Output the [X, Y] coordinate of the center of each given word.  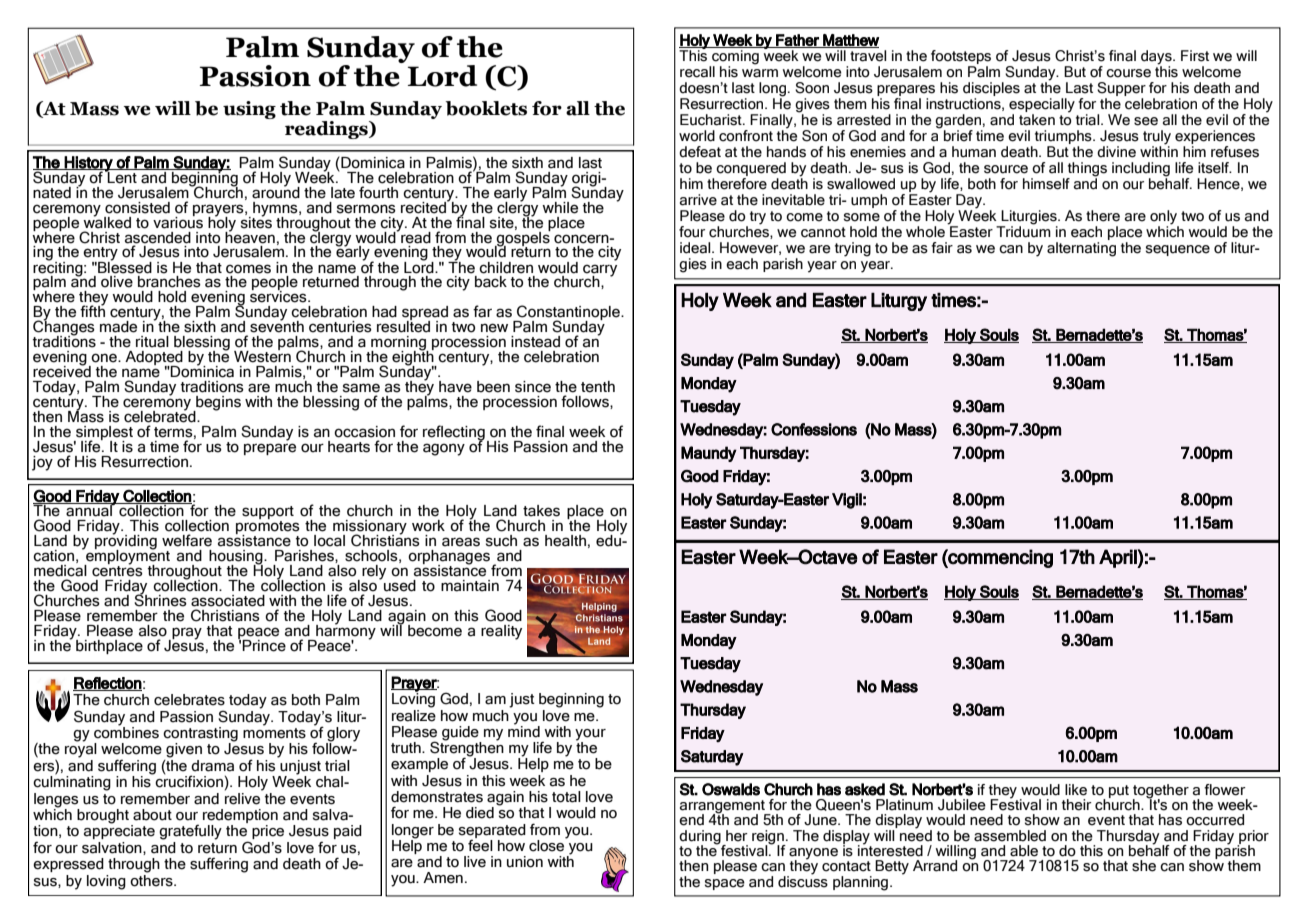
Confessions [814, 429]
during [701, 838]
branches [169, 282]
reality [501, 632]
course [1128, 73]
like [1076, 790]
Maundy [709, 454]
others [152, 879]
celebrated [161, 415]
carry [600, 271]
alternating [1081, 248]
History [89, 165]
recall [697, 72]
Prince [264, 646]
